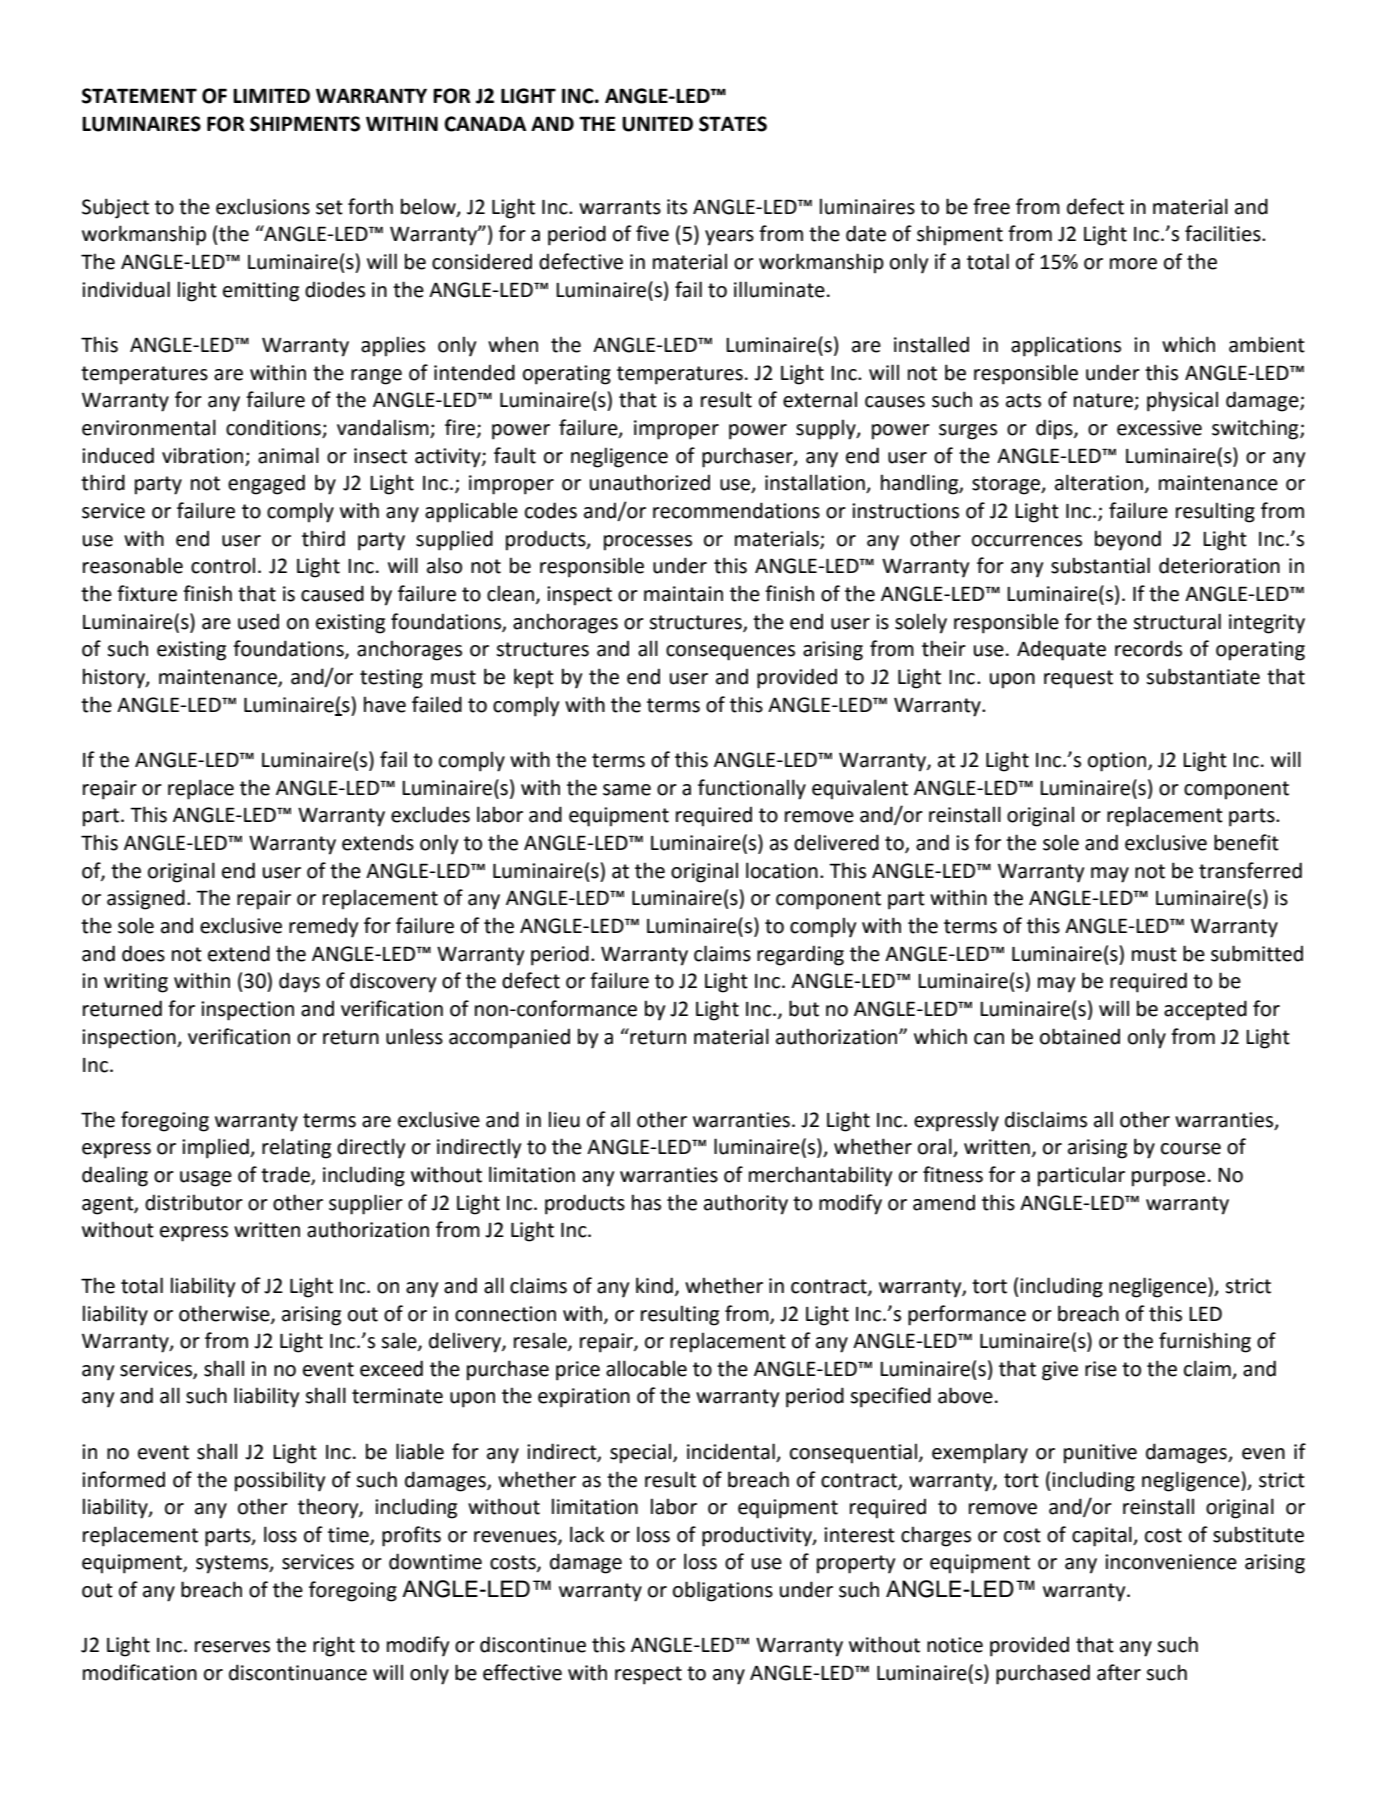 This screenshot has width=1387, height=1795. I want to click on location, so click(782, 870).
